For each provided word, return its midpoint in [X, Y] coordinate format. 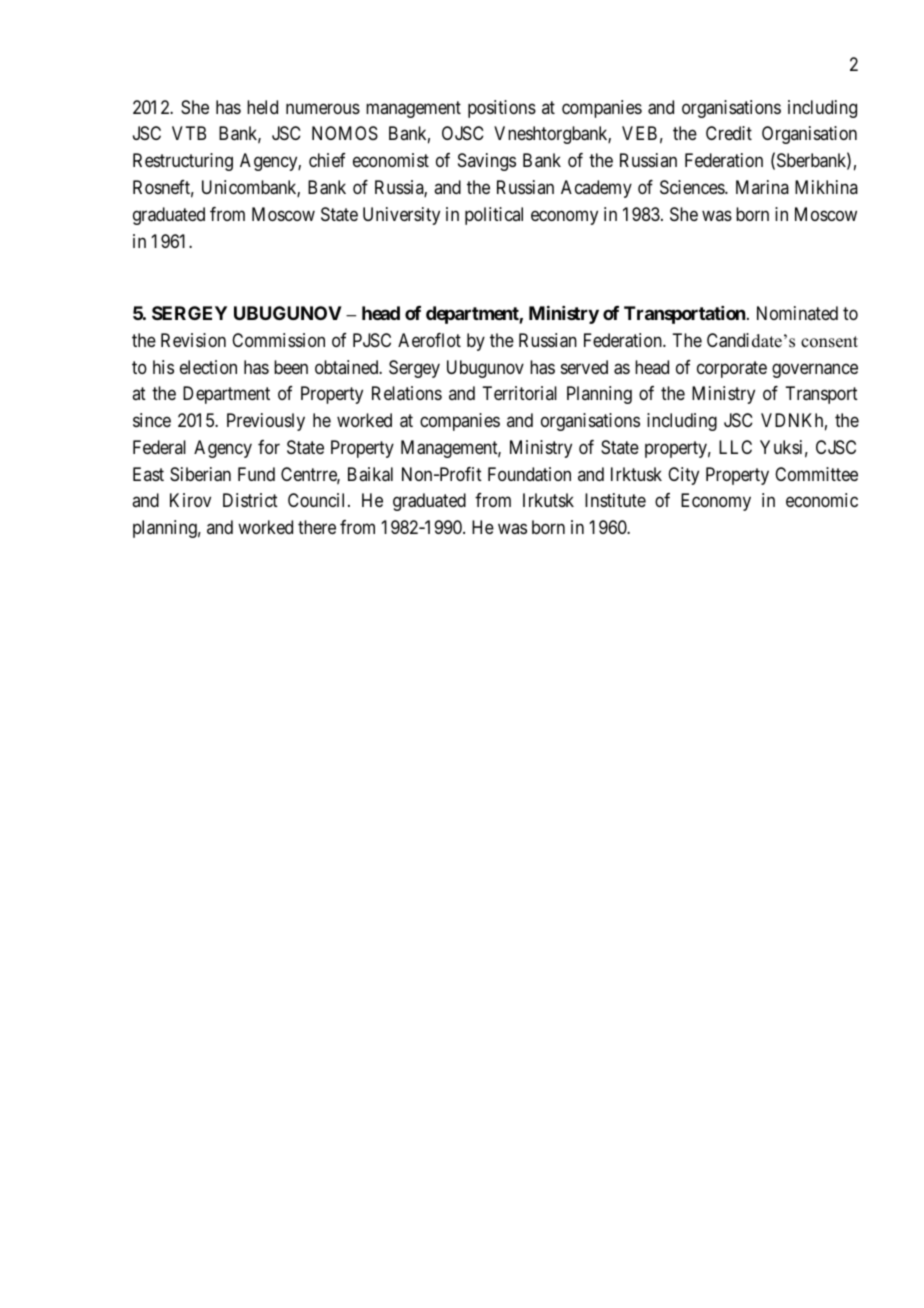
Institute [615, 500]
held [262, 107]
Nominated [797, 313]
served [584, 367]
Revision [193, 340]
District [250, 500]
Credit [729, 133]
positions [502, 109]
